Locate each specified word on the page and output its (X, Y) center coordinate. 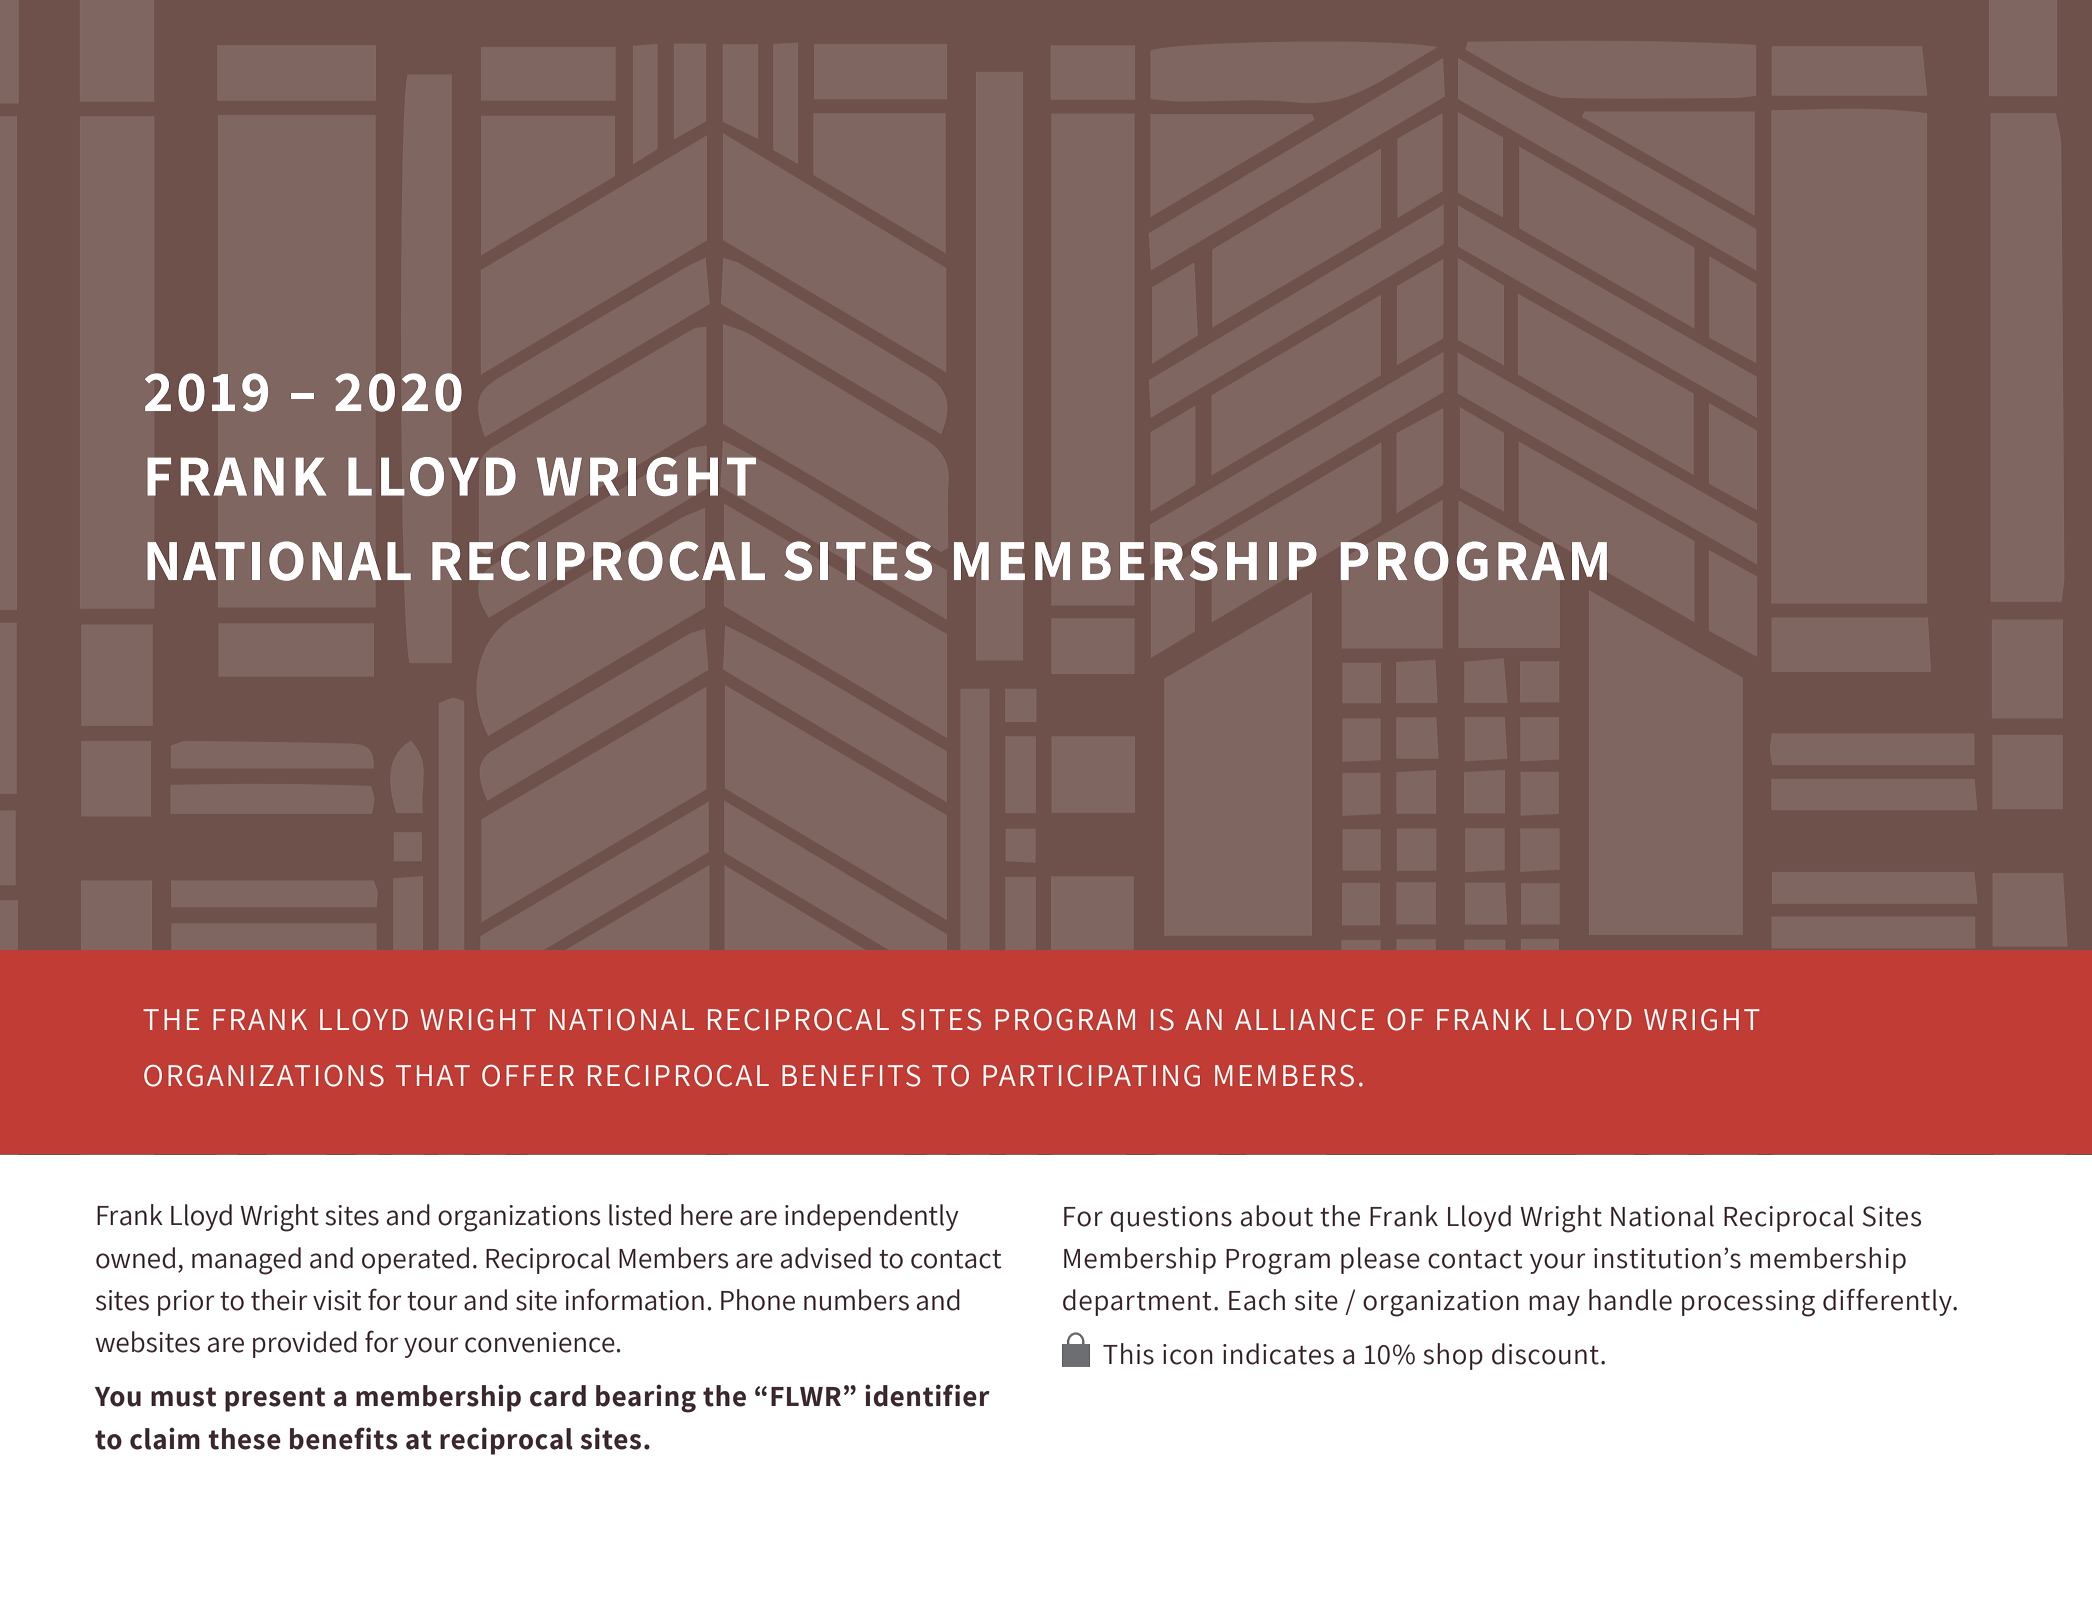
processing (1748, 1303)
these (244, 1439)
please (1380, 1260)
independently (871, 1217)
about (1277, 1216)
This (1128, 1354)
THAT (433, 1075)
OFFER (528, 1076)
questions (1171, 1219)
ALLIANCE (1305, 1020)
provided (305, 1344)
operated (415, 1260)
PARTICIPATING (1091, 1076)
